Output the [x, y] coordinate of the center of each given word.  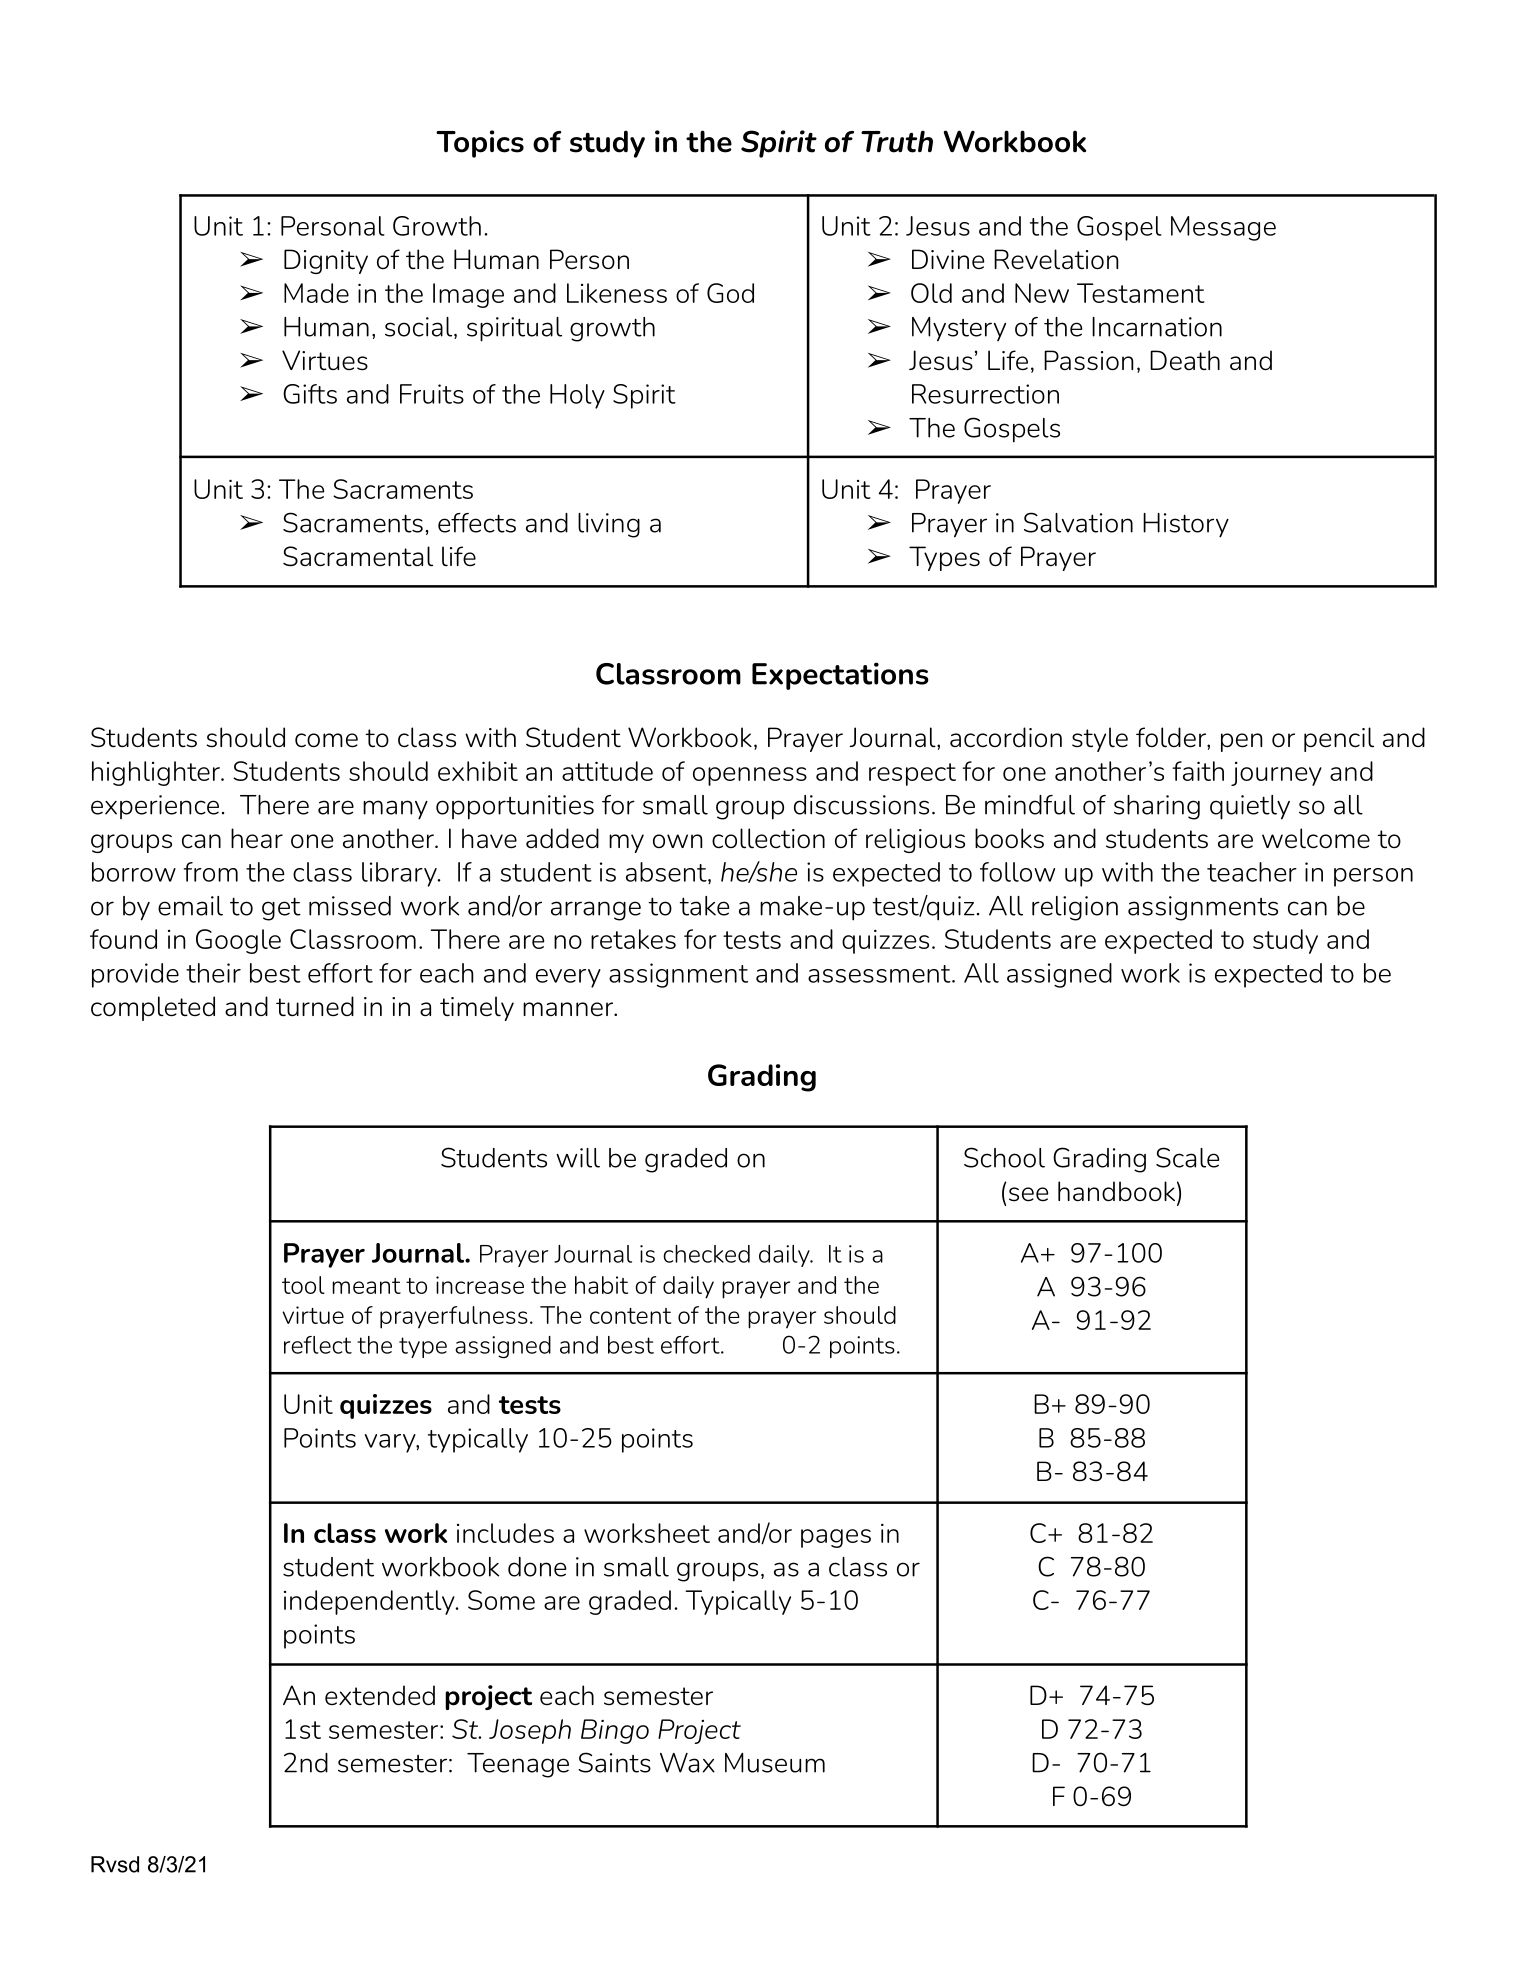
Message [1223, 228]
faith [1198, 771]
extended [380, 1695]
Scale [1187, 1157]
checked [706, 1254]
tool [303, 1285]
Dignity [326, 261]
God [730, 293]
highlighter [157, 773]
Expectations [840, 676]
